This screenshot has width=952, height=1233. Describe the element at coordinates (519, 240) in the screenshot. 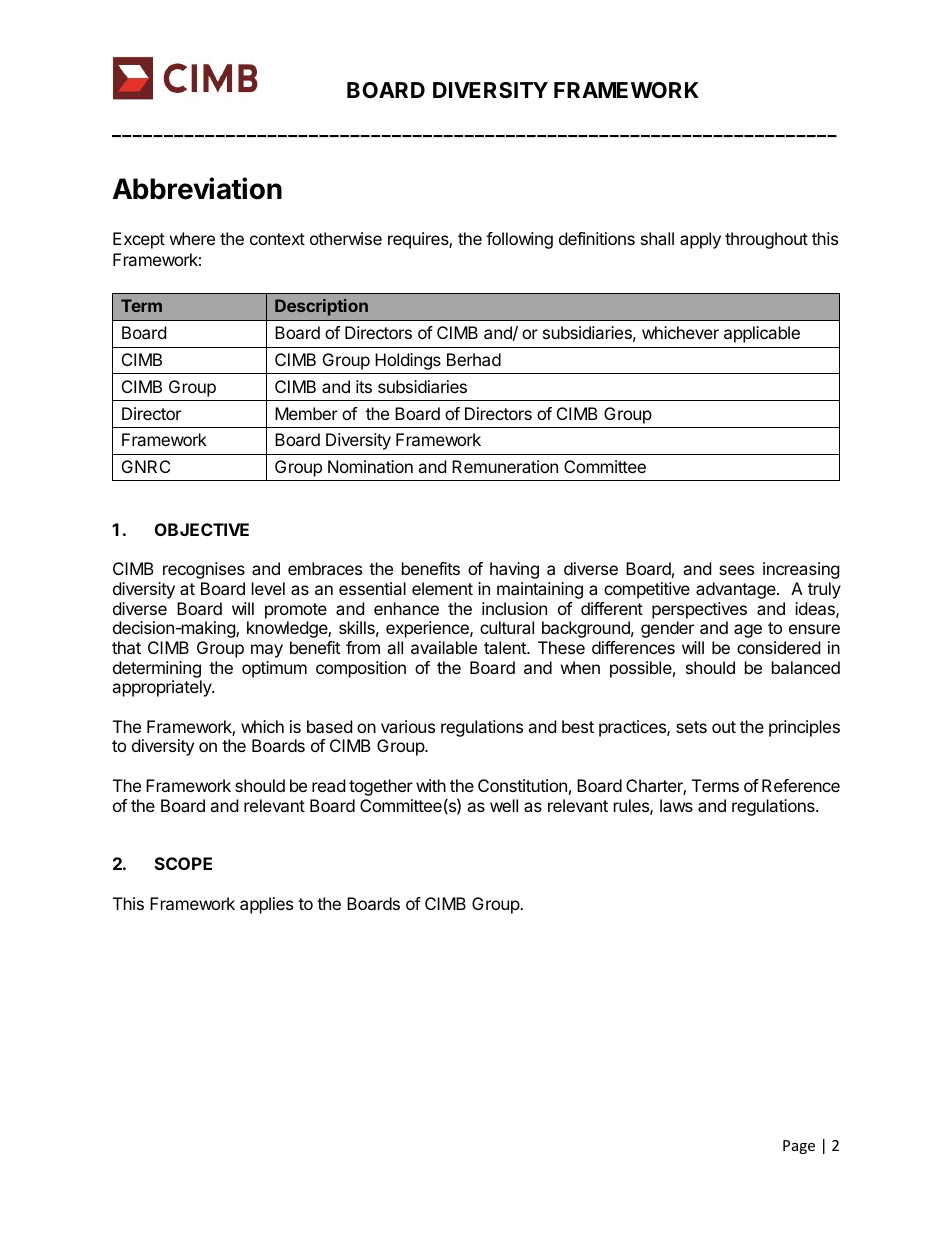

I see `following` at that location.
